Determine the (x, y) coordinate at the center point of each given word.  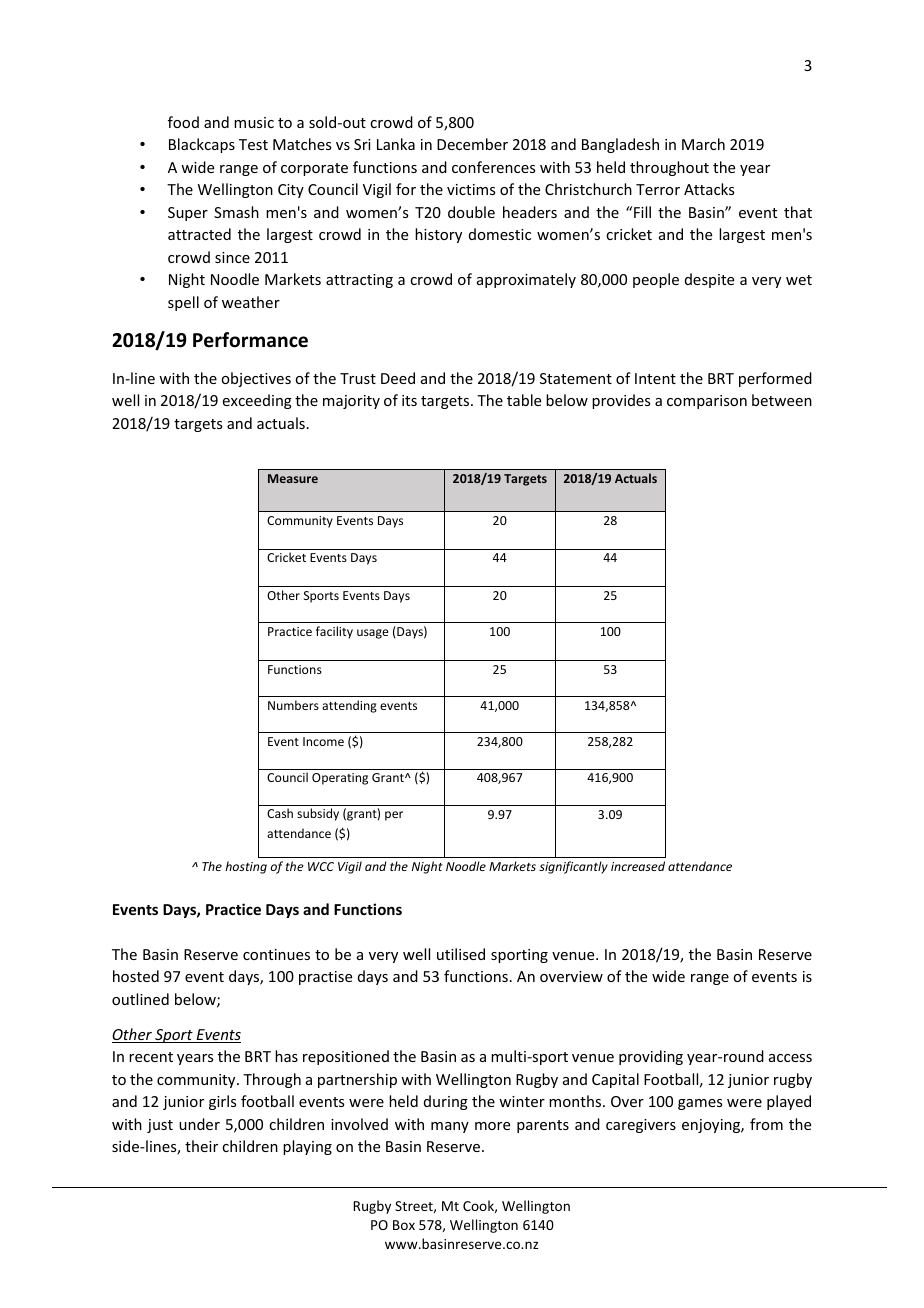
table (524, 400)
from (766, 1124)
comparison (707, 402)
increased (638, 866)
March (703, 144)
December (472, 144)
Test (253, 144)
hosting (246, 867)
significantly (573, 867)
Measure (293, 478)
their (201, 1146)
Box (404, 1225)
